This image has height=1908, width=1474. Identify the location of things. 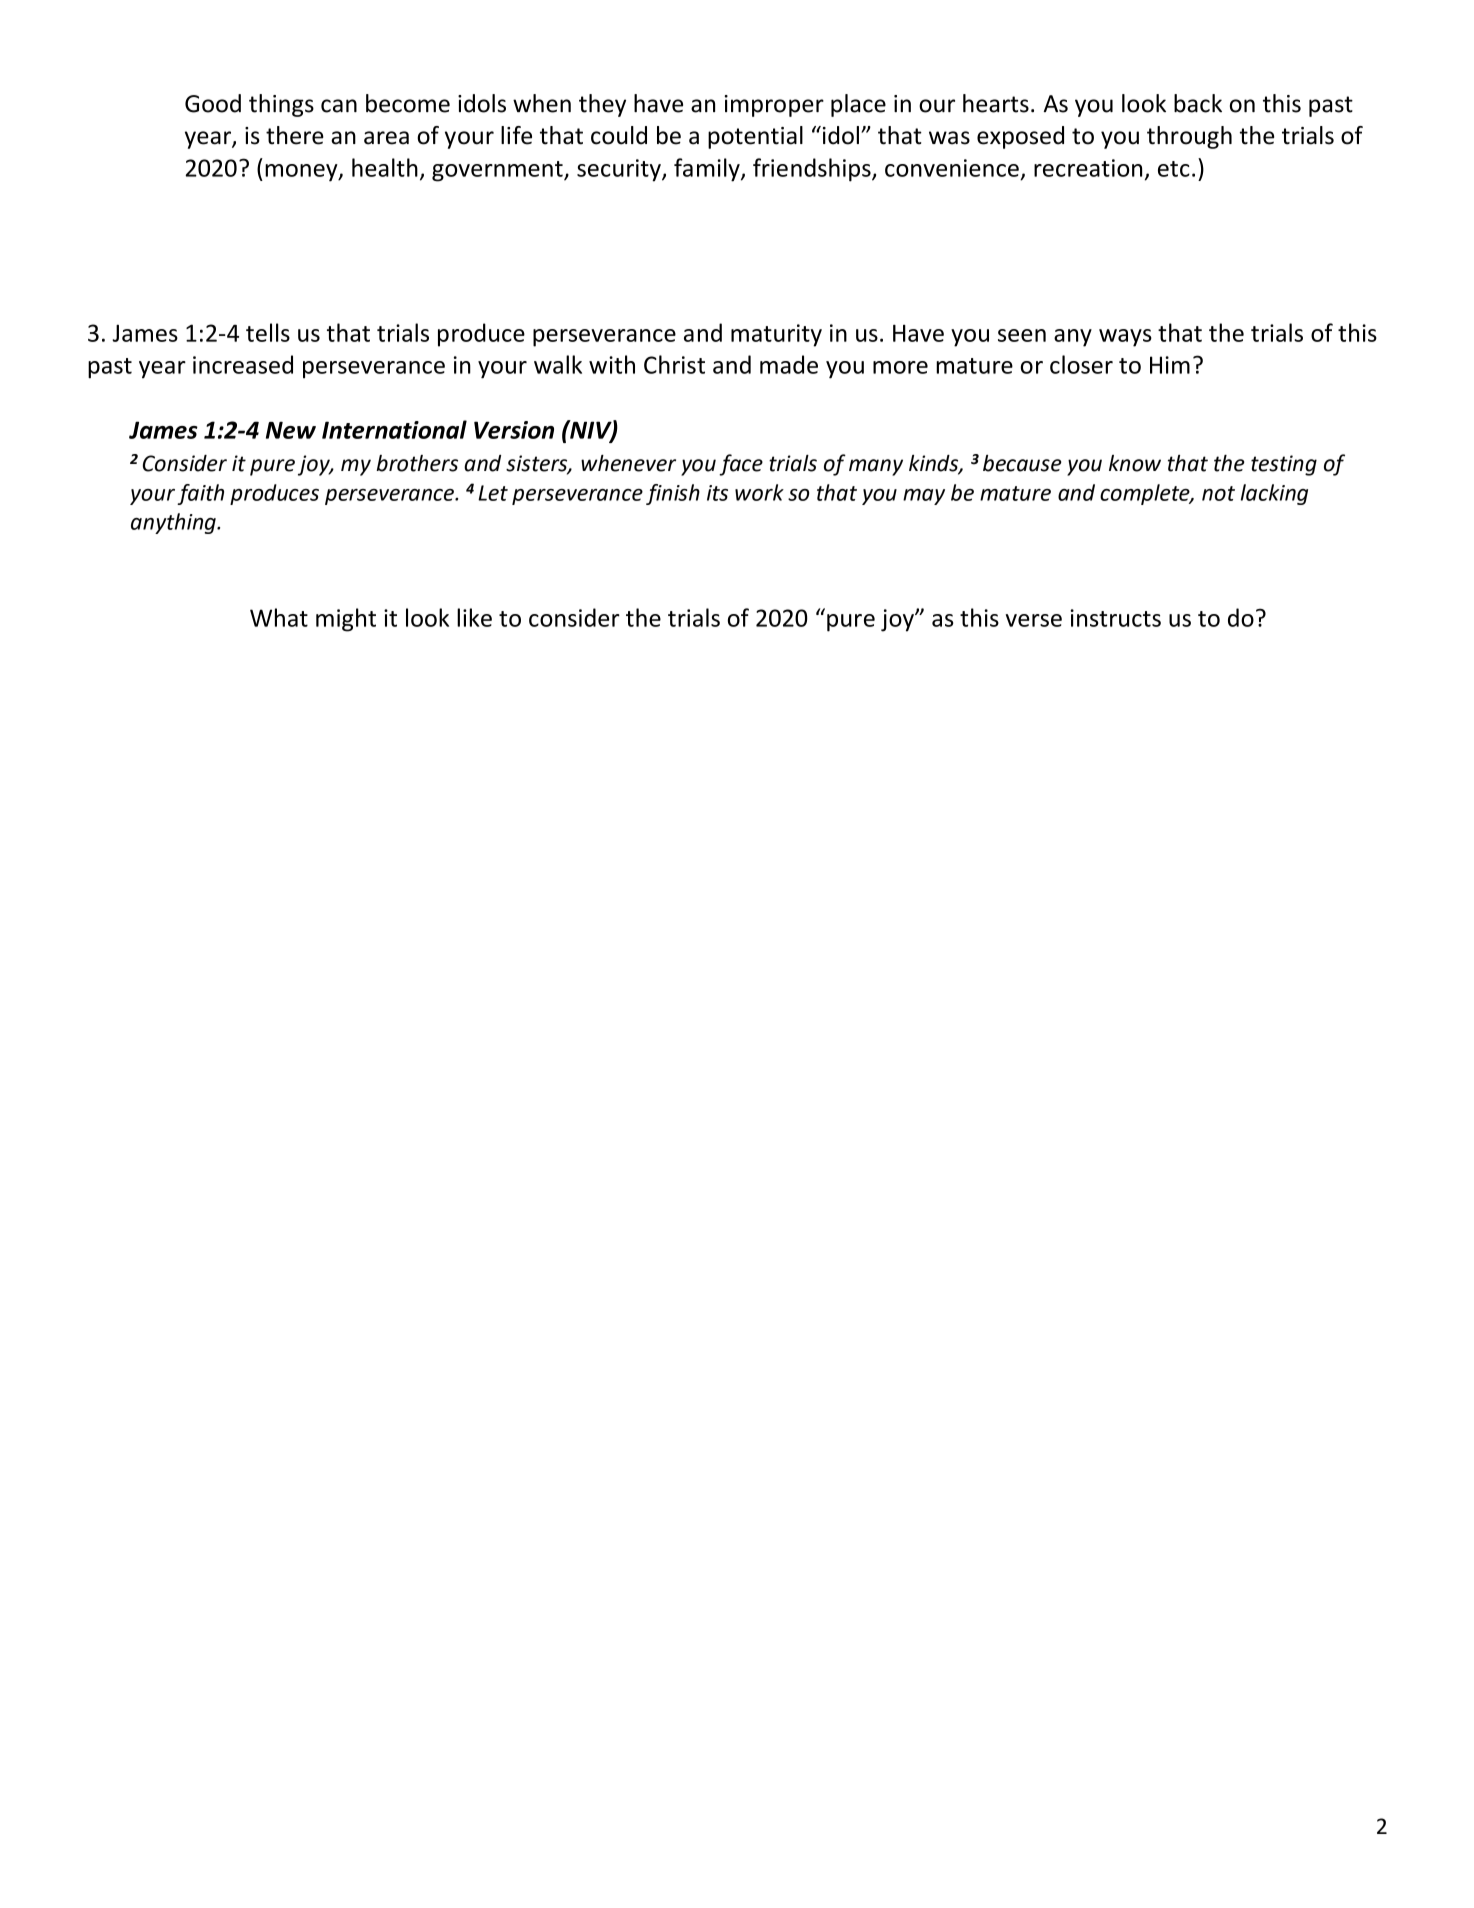
(281, 105).
